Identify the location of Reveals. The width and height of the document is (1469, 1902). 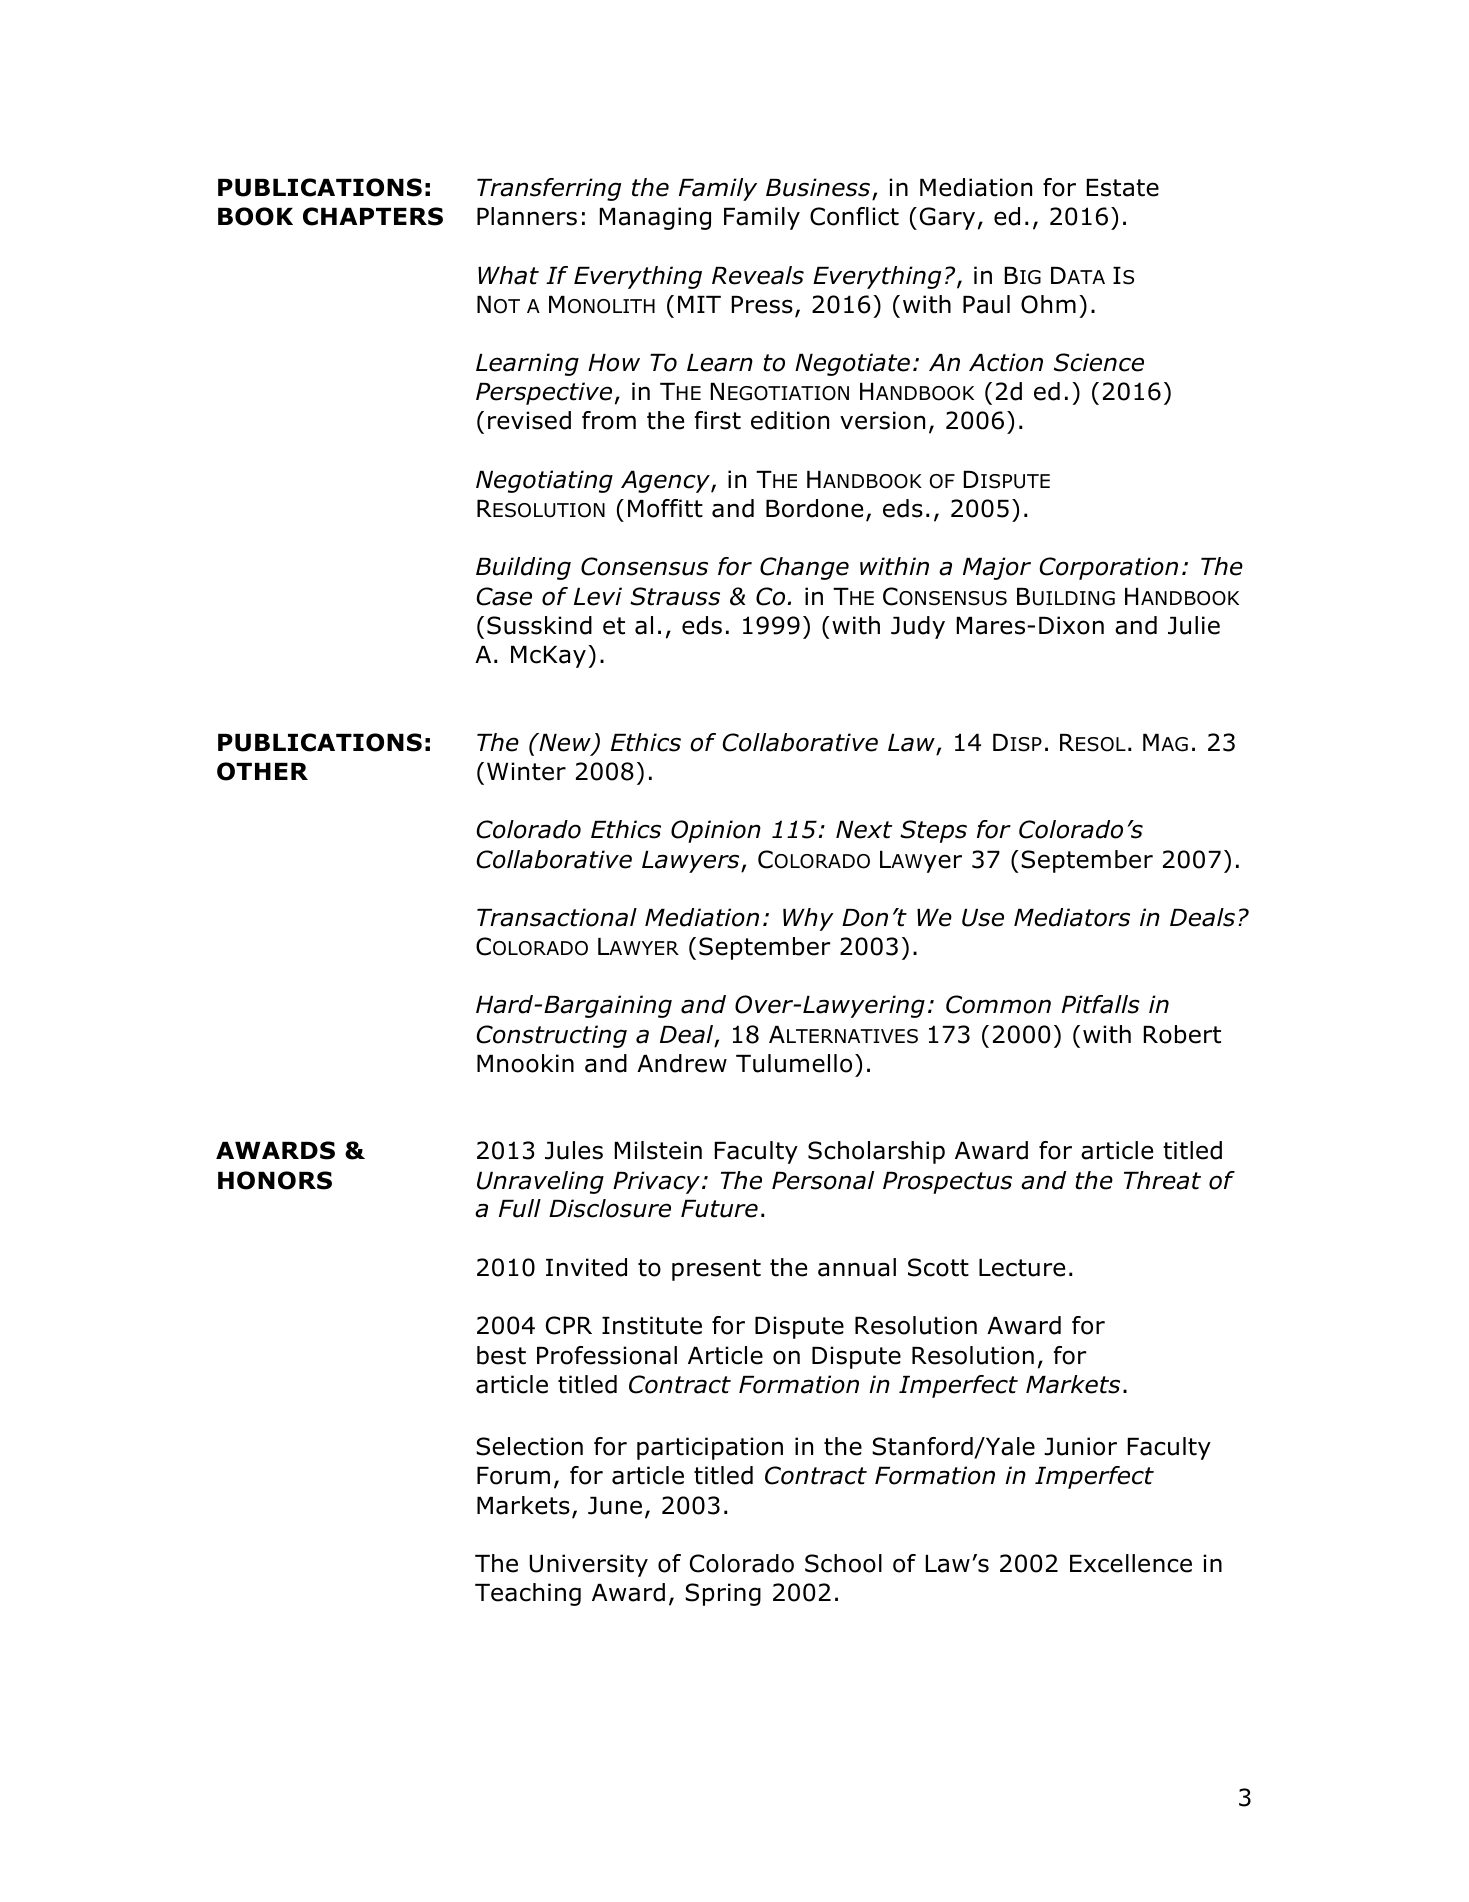
(758, 275).
